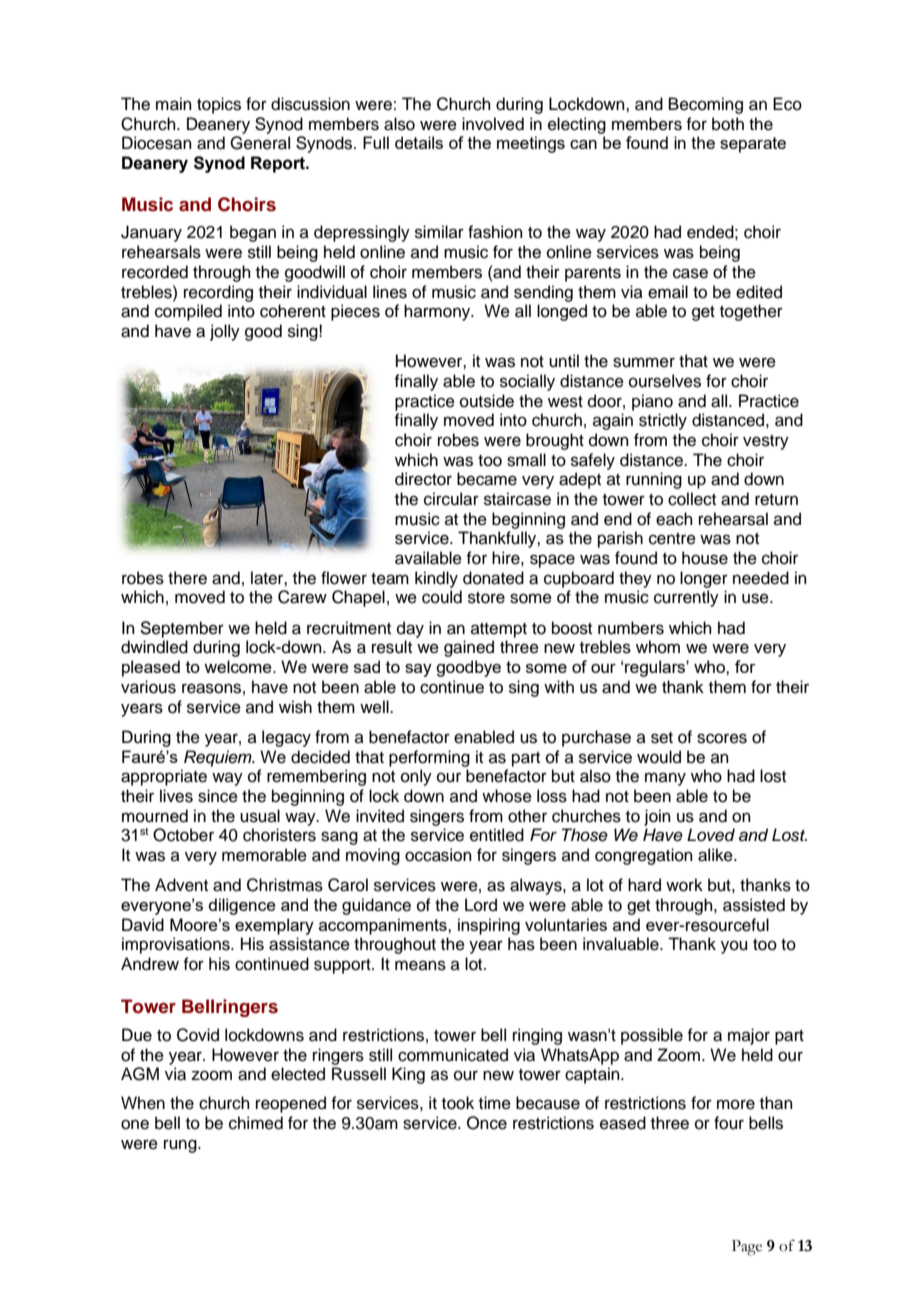  Describe the element at coordinates (419, 142) in the screenshot. I see `details` at that location.
